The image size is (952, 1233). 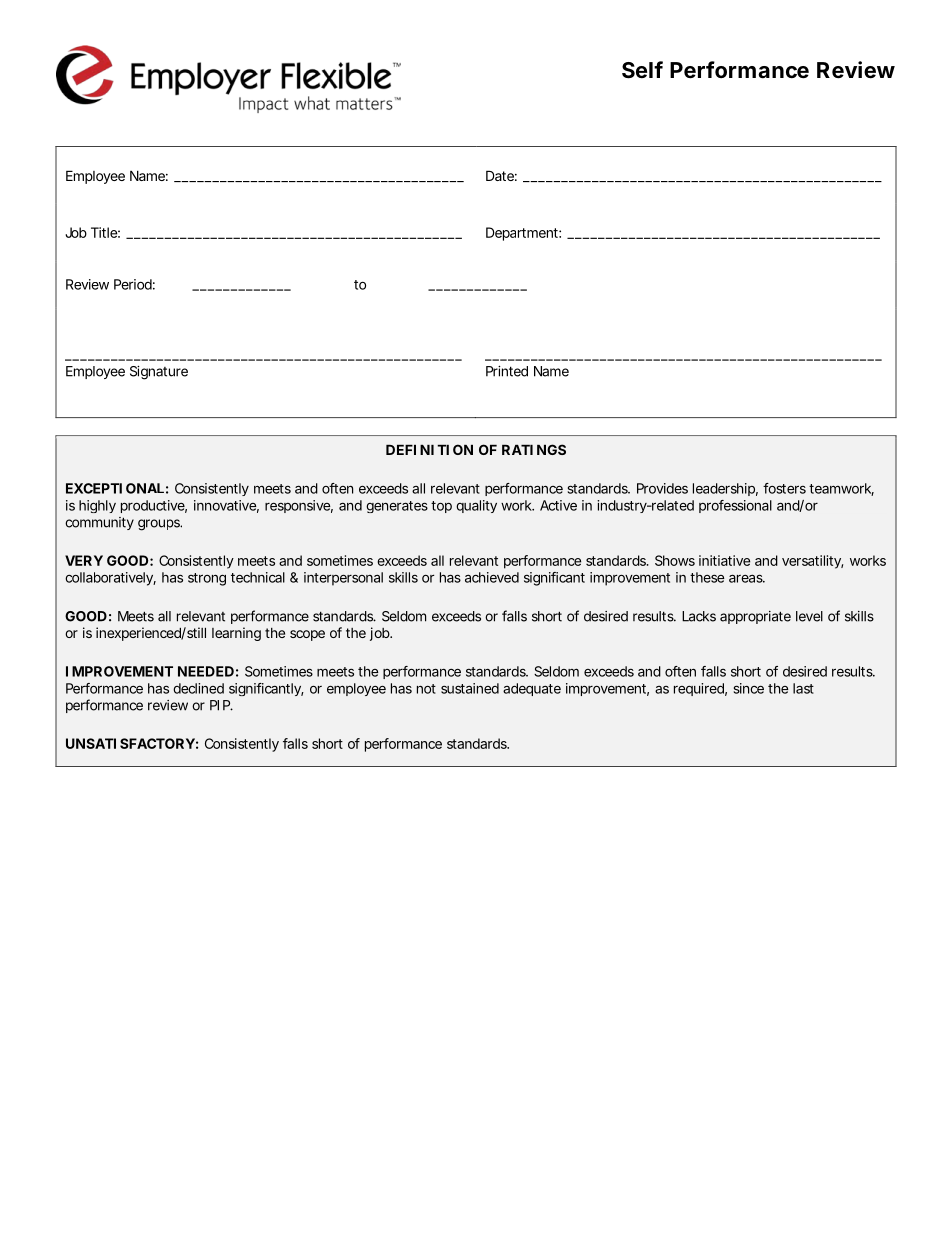 What do you see at coordinates (159, 373) in the page?
I see `Signature` at bounding box center [159, 373].
